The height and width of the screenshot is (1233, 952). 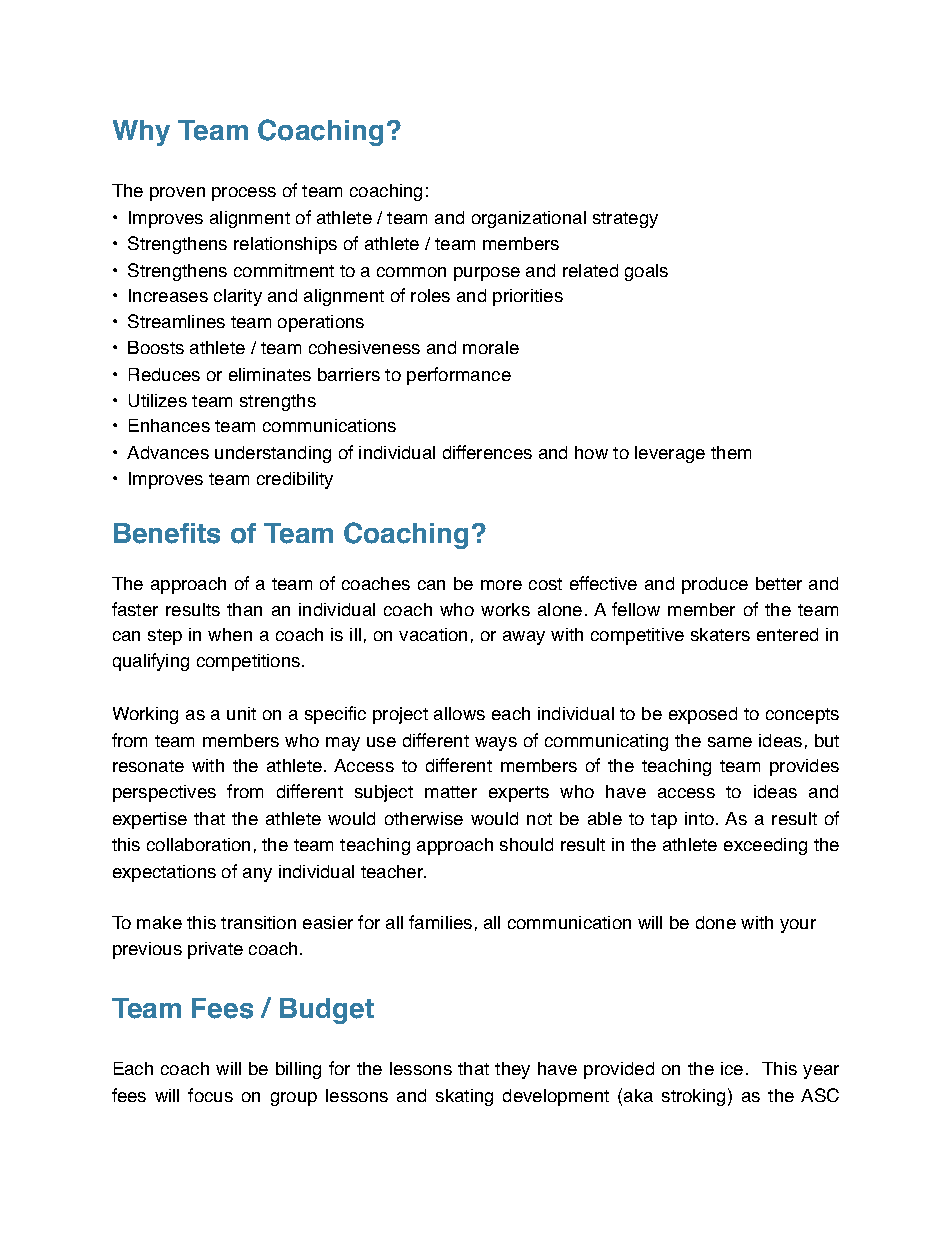 What do you see at coordinates (512, 1070) in the screenshot?
I see `they` at bounding box center [512, 1070].
